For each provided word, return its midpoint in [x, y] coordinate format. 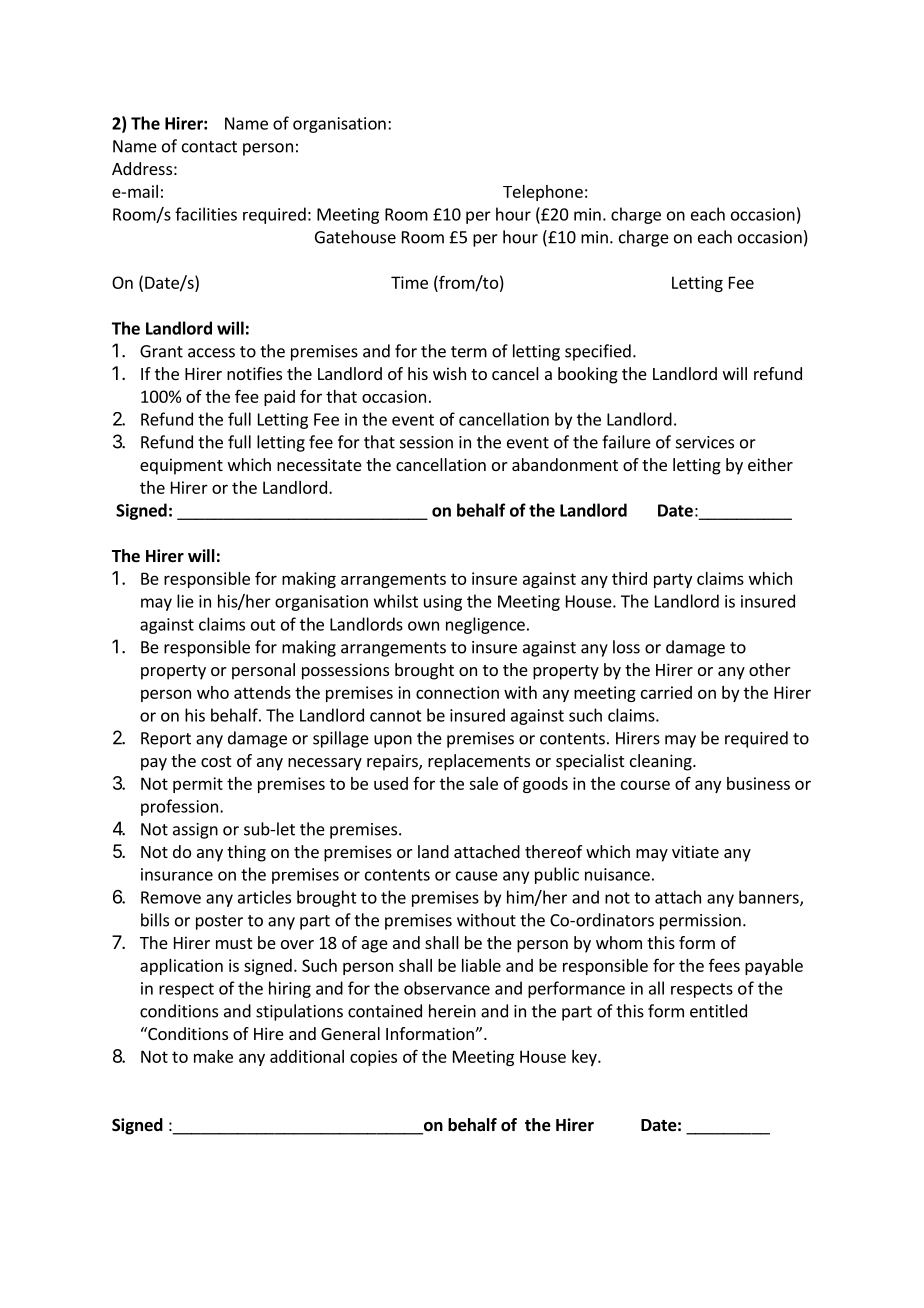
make [213, 1056]
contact [209, 147]
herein [452, 1011]
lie [185, 601]
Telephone [543, 193]
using [443, 603]
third [629, 578]
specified [598, 352]
